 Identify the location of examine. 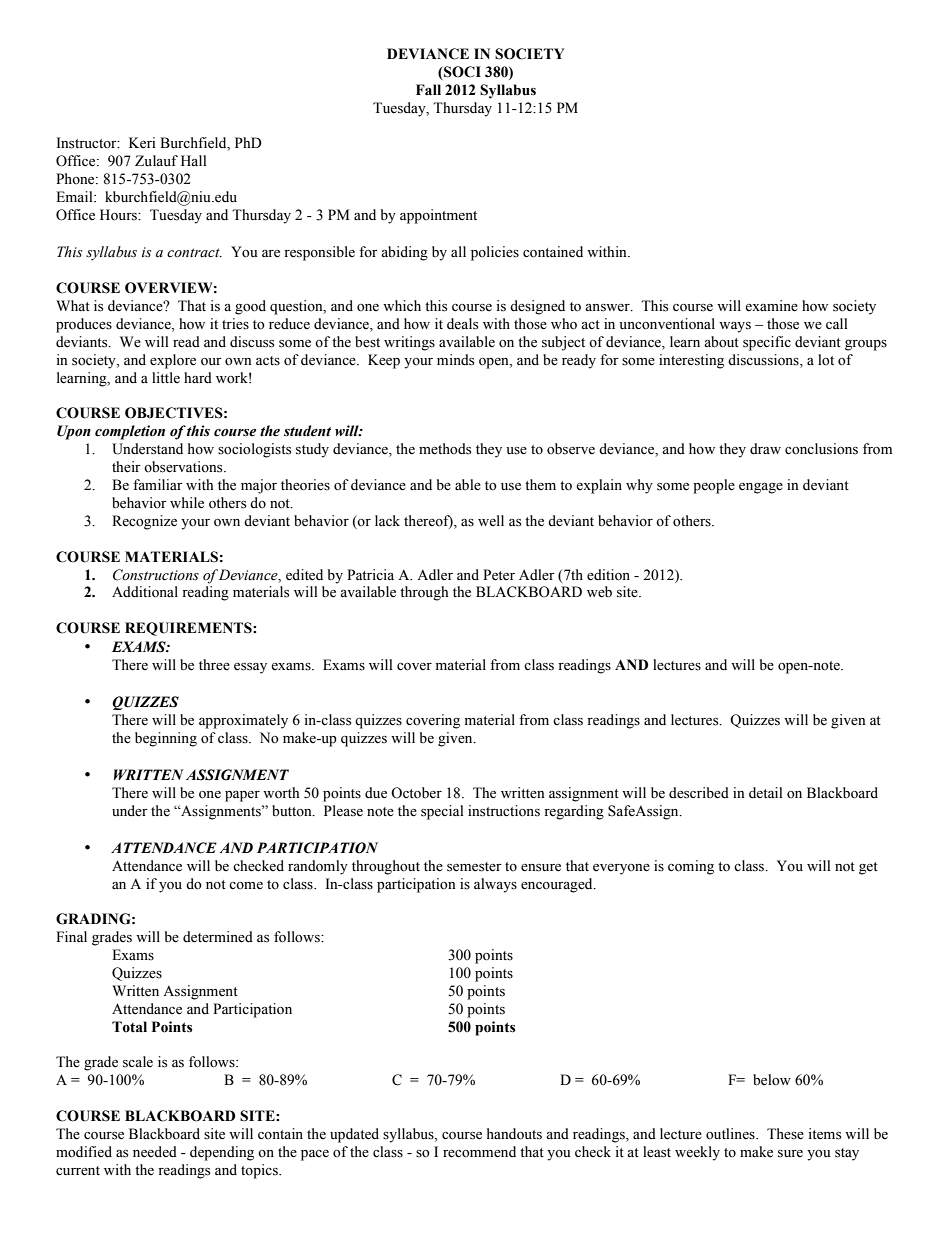
(771, 306).
